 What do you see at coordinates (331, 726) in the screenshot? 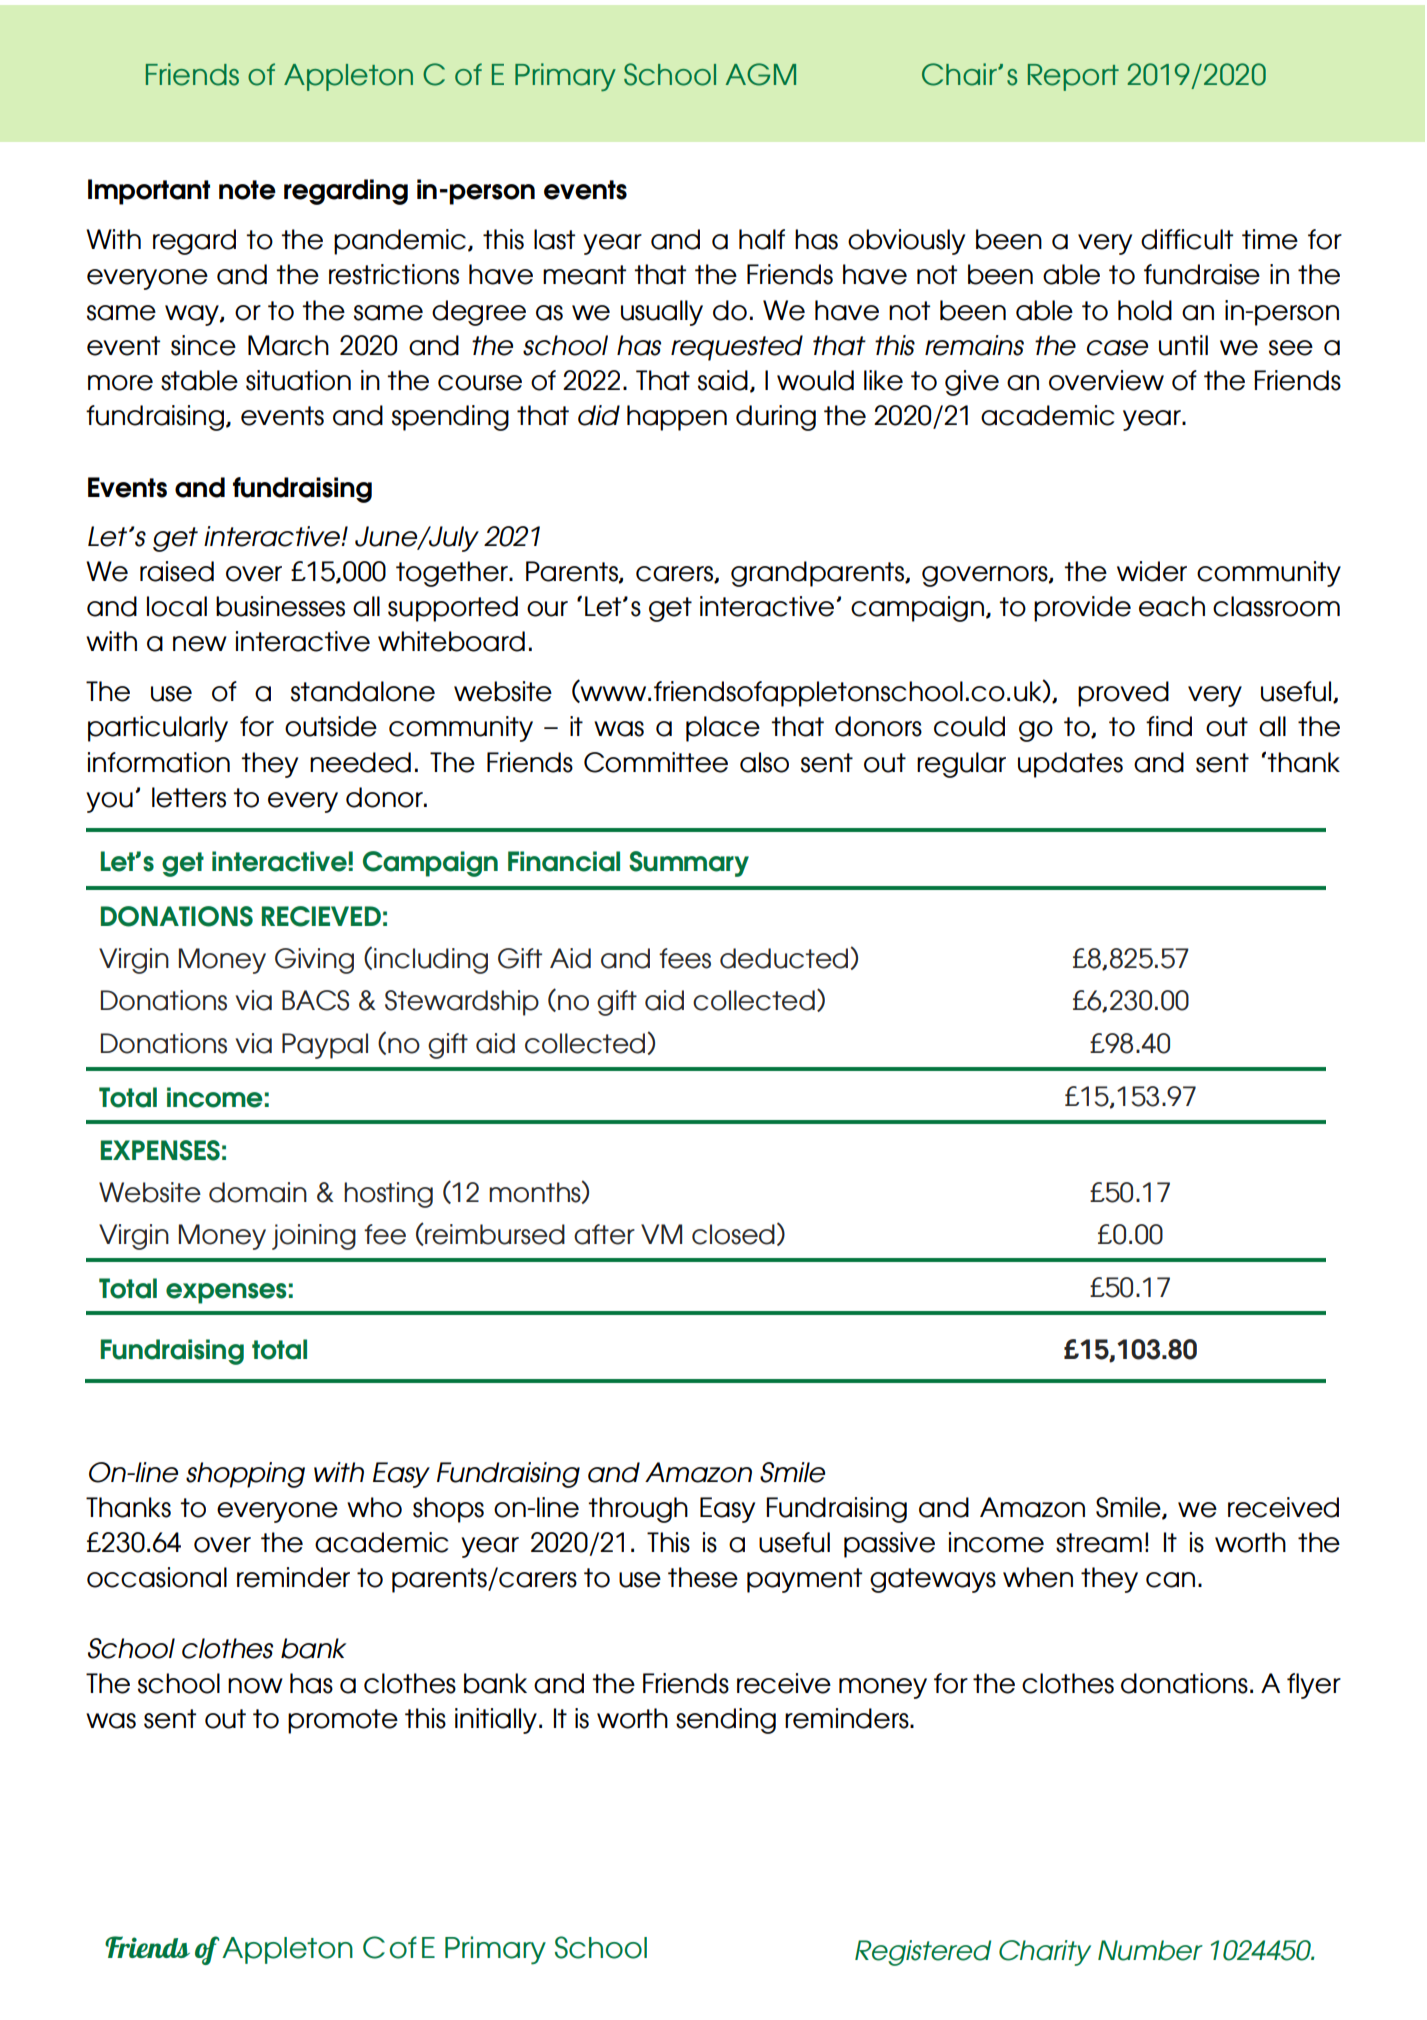
I see `outside` at bounding box center [331, 726].
